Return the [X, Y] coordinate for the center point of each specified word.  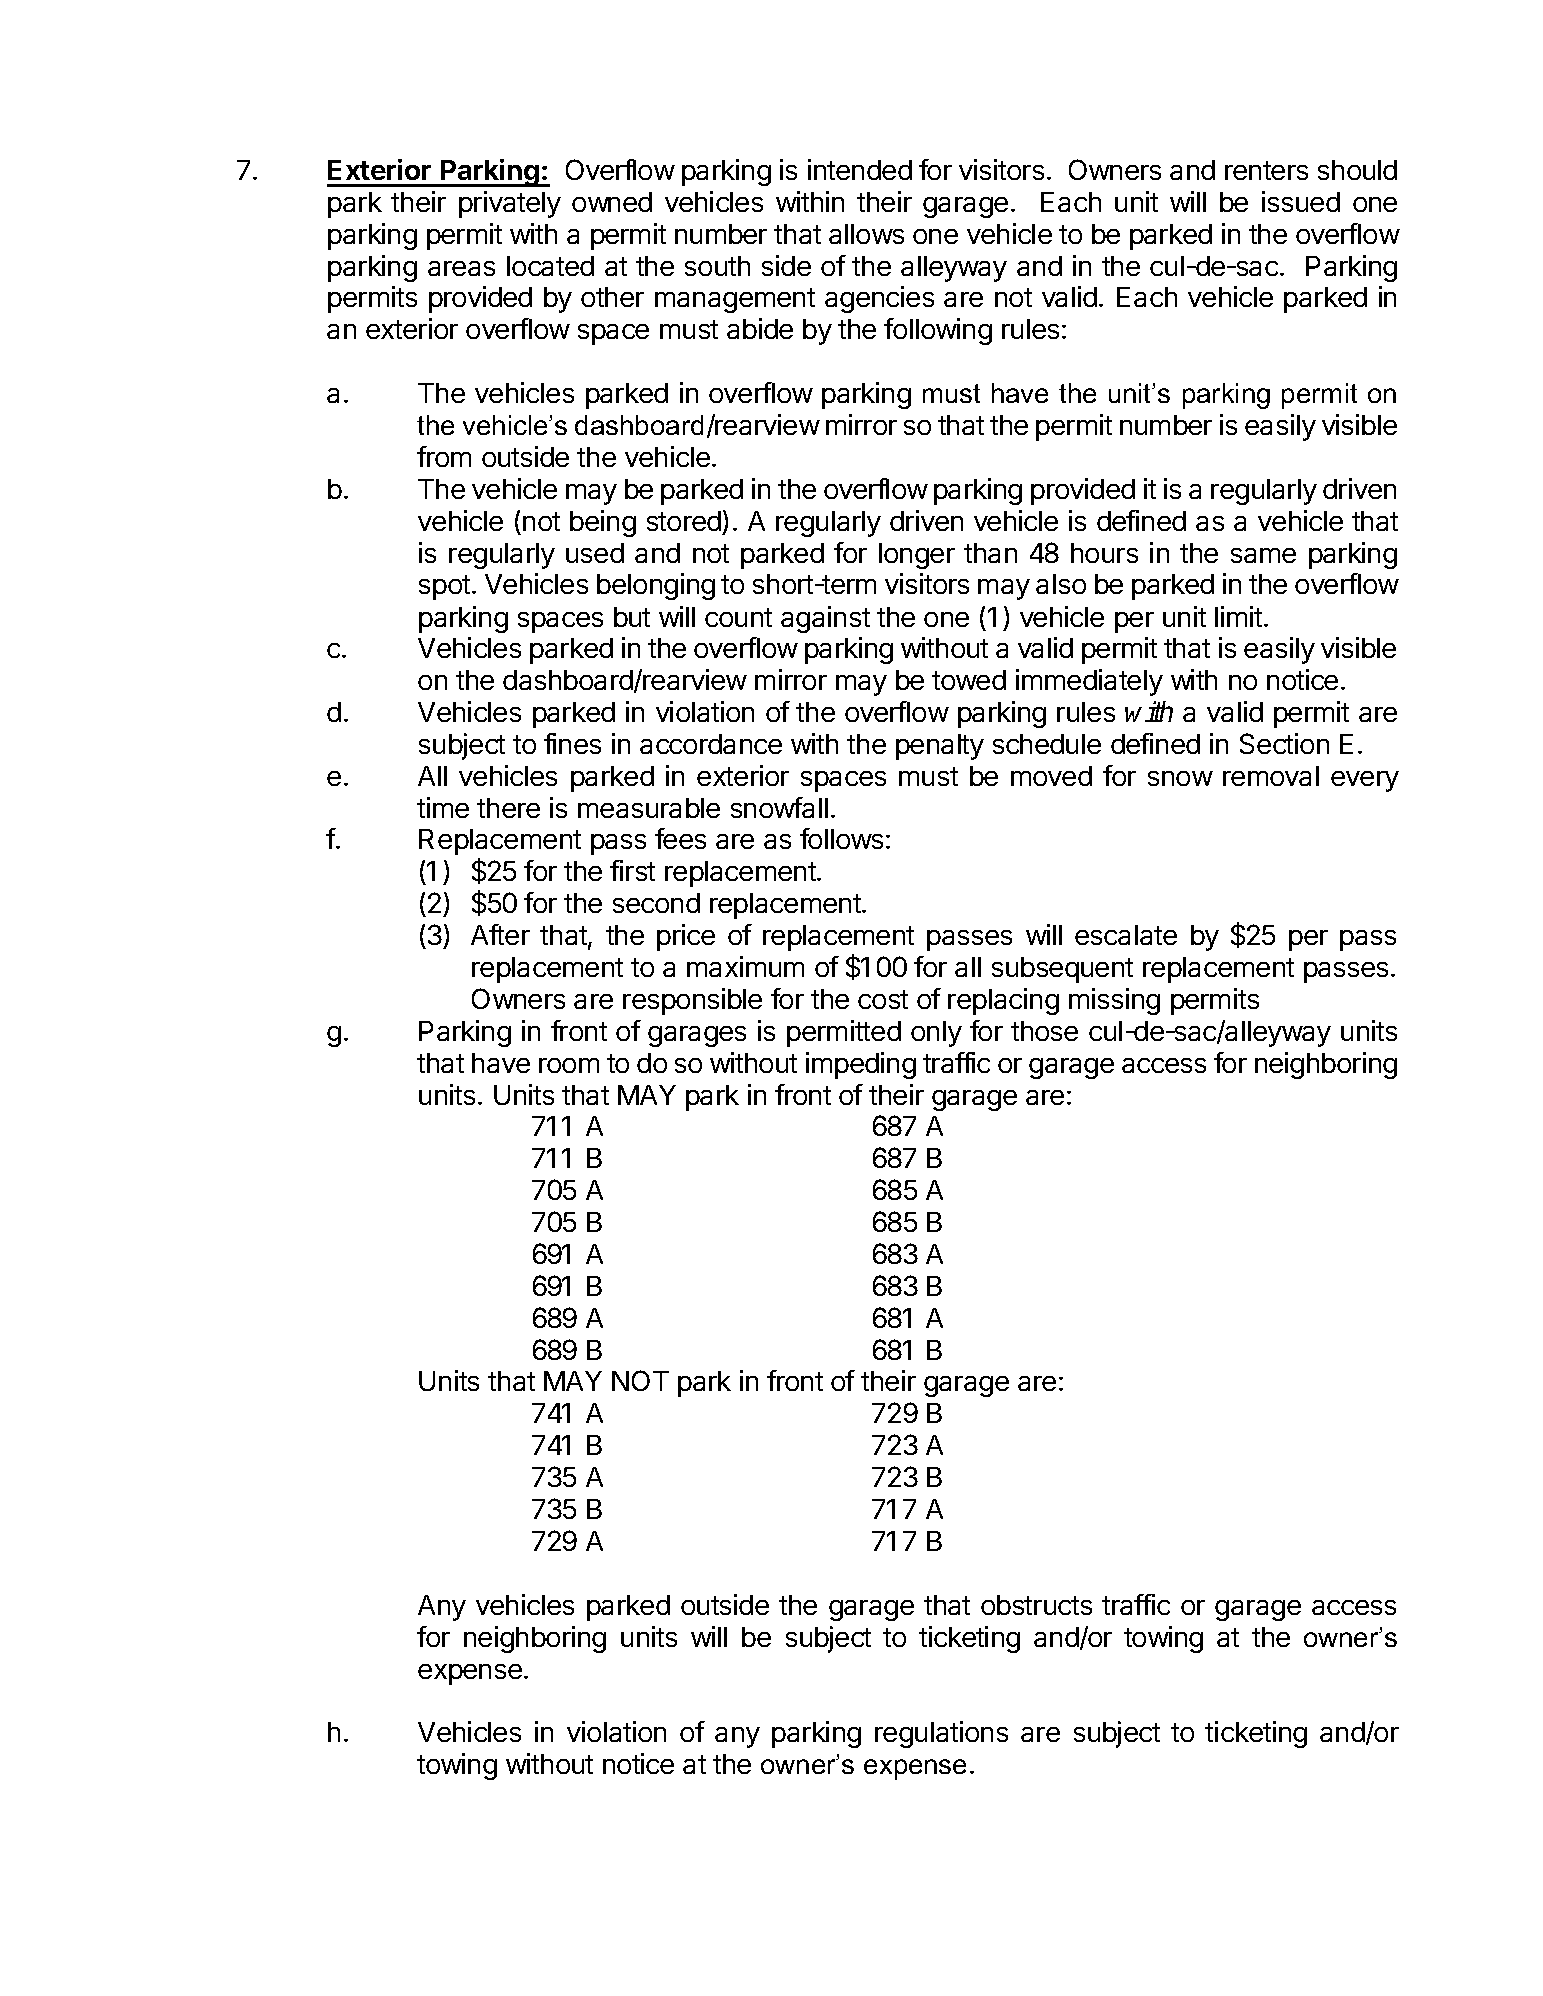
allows [866, 234]
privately [510, 204]
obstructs [1036, 1605]
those [1044, 1031]
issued [1301, 201]
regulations [941, 1734]
